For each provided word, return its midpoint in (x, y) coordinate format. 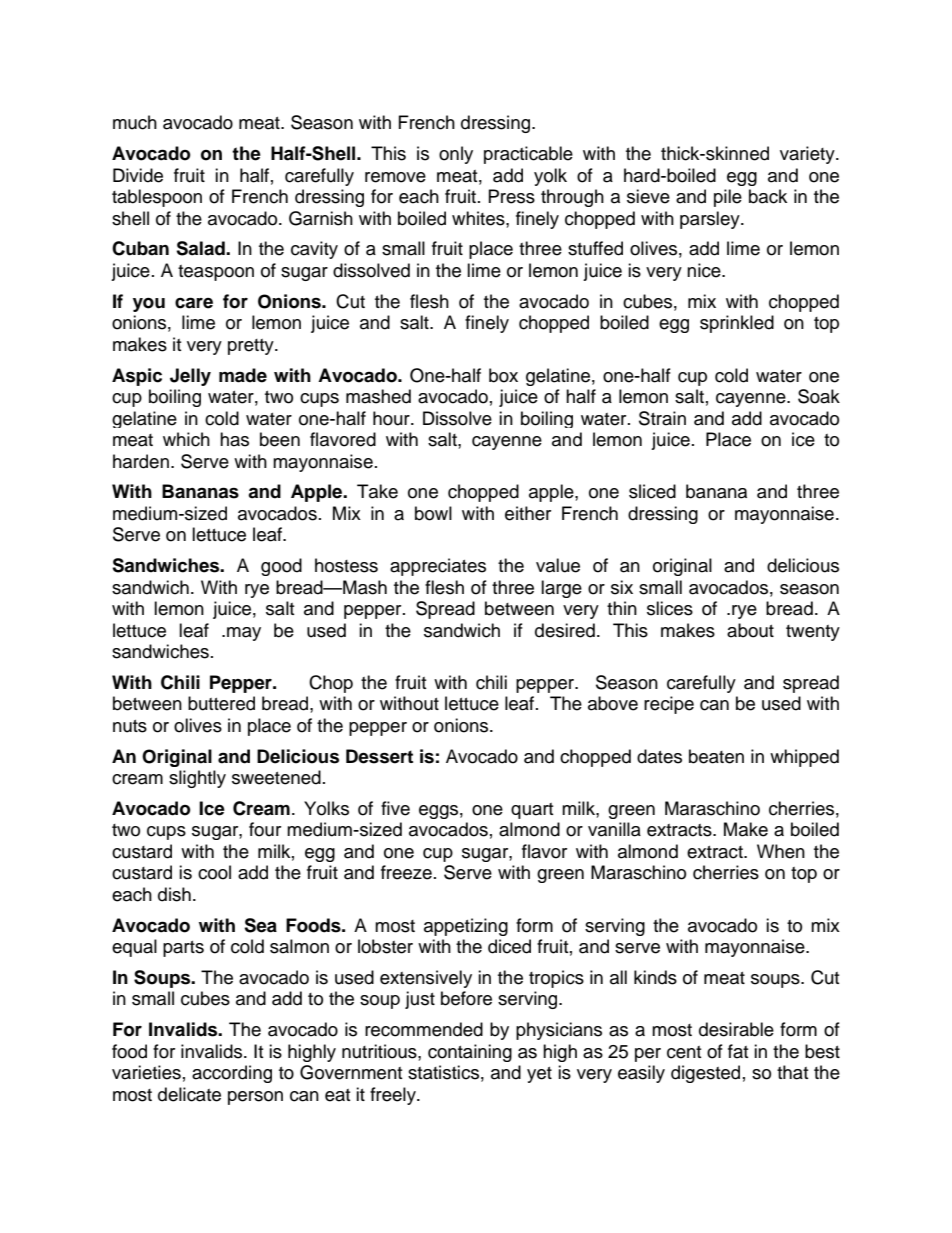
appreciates (438, 567)
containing (470, 1053)
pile (728, 198)
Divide (138, 175)
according (232, 1074)
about (750, 630)
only (456, 155)
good (281, 567)
